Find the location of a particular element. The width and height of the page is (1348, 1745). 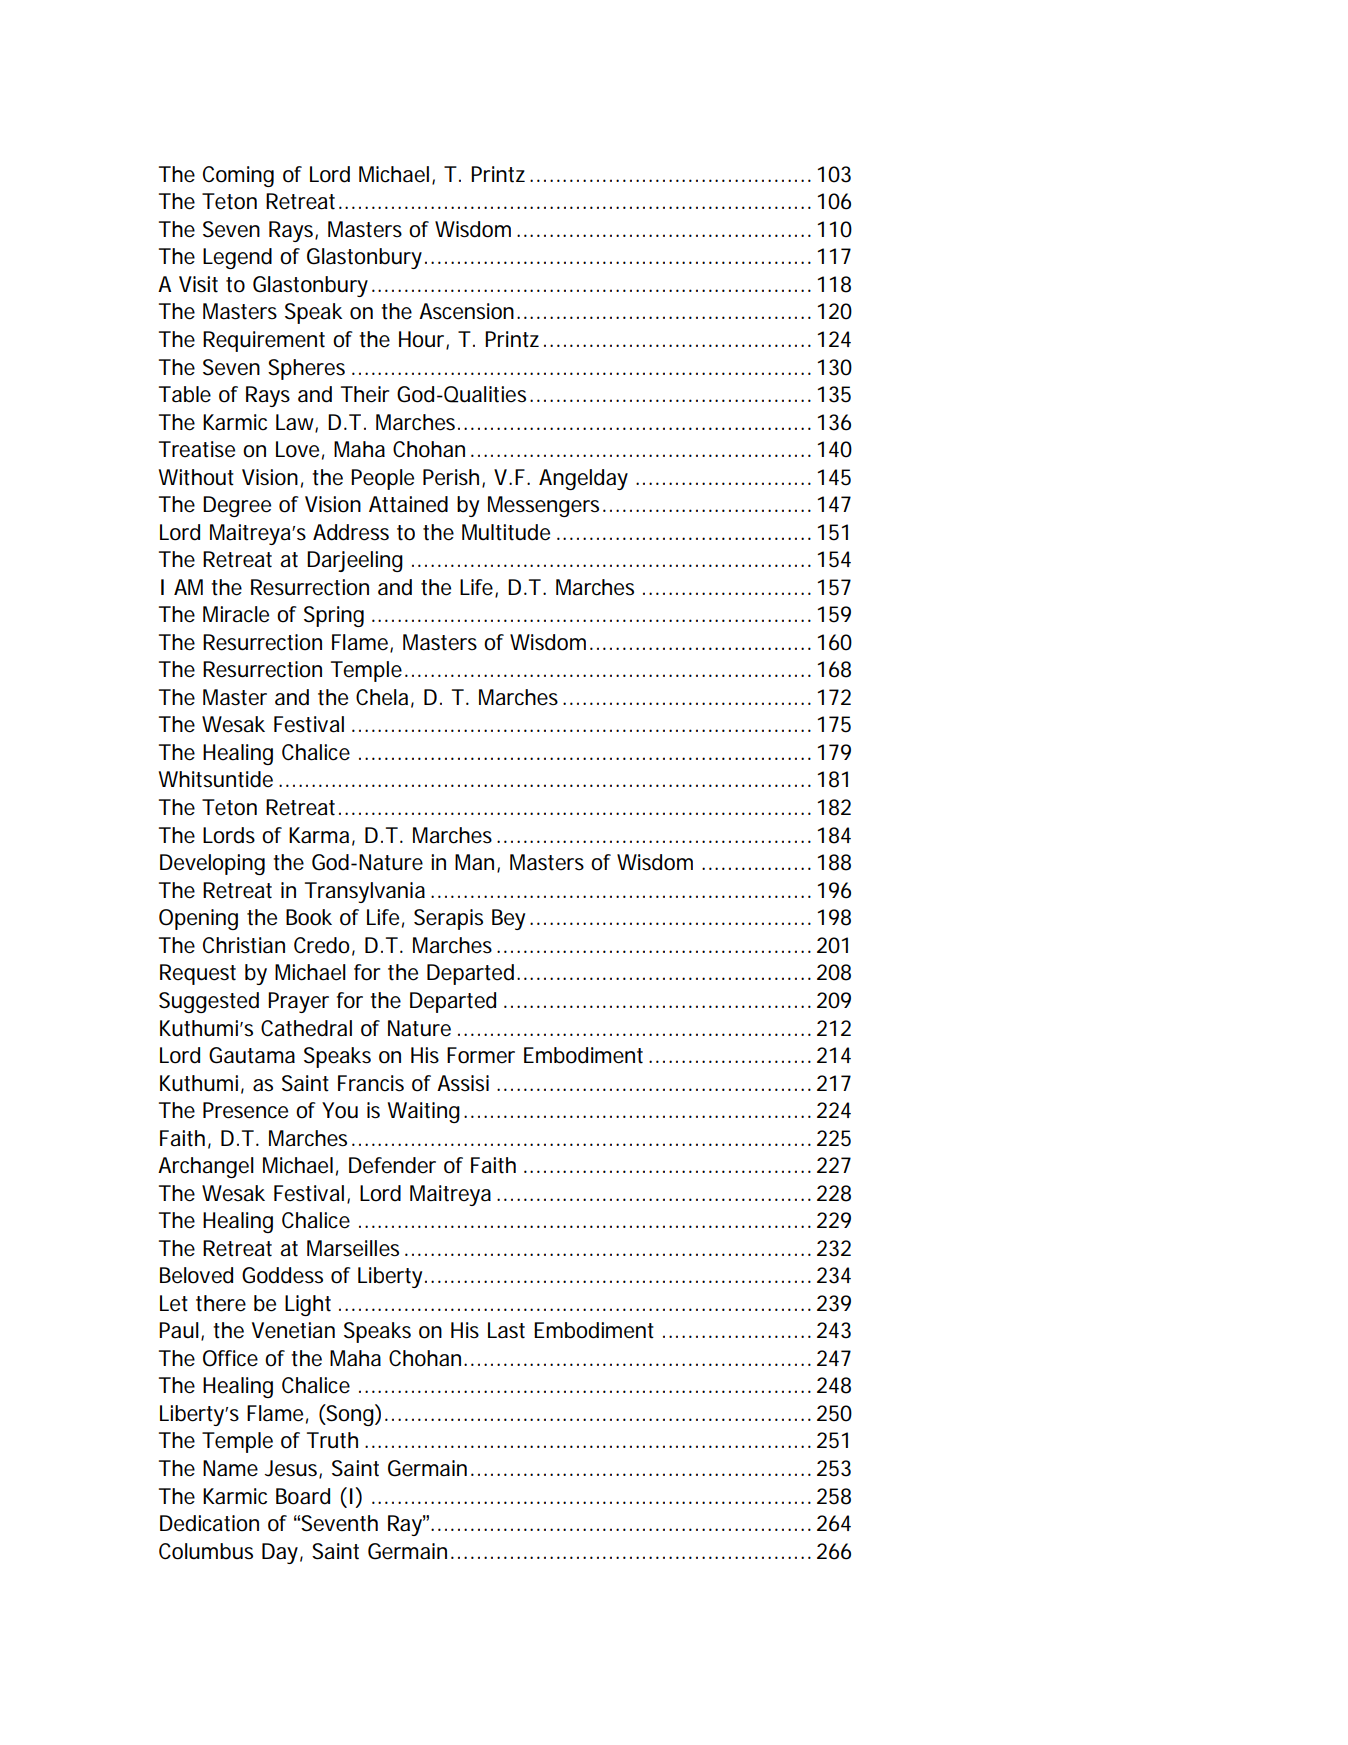

Legend is located at coordinates (237, 258).
